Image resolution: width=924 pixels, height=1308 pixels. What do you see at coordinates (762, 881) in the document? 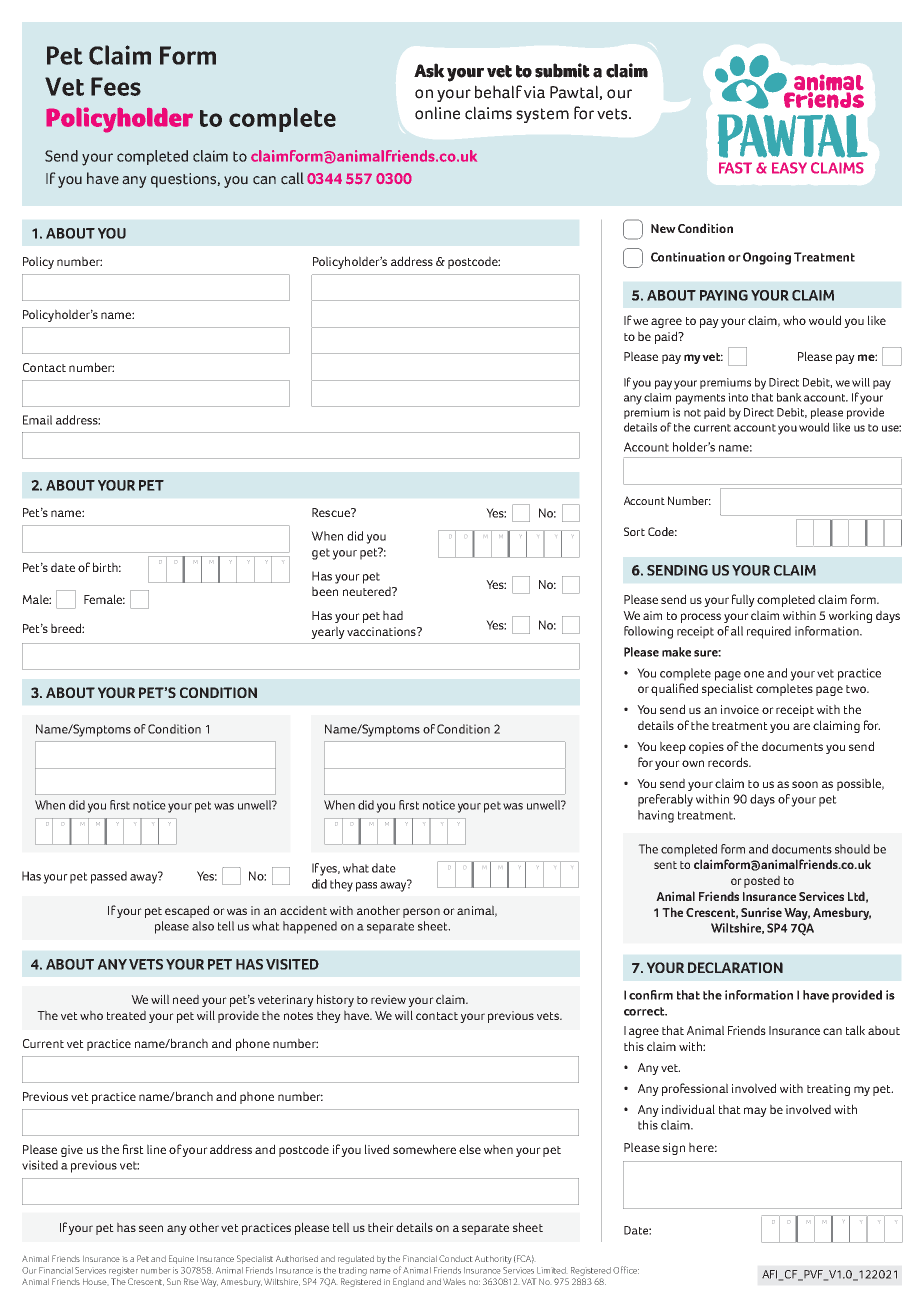
I see `posted` at bounding box center [762, 881].
